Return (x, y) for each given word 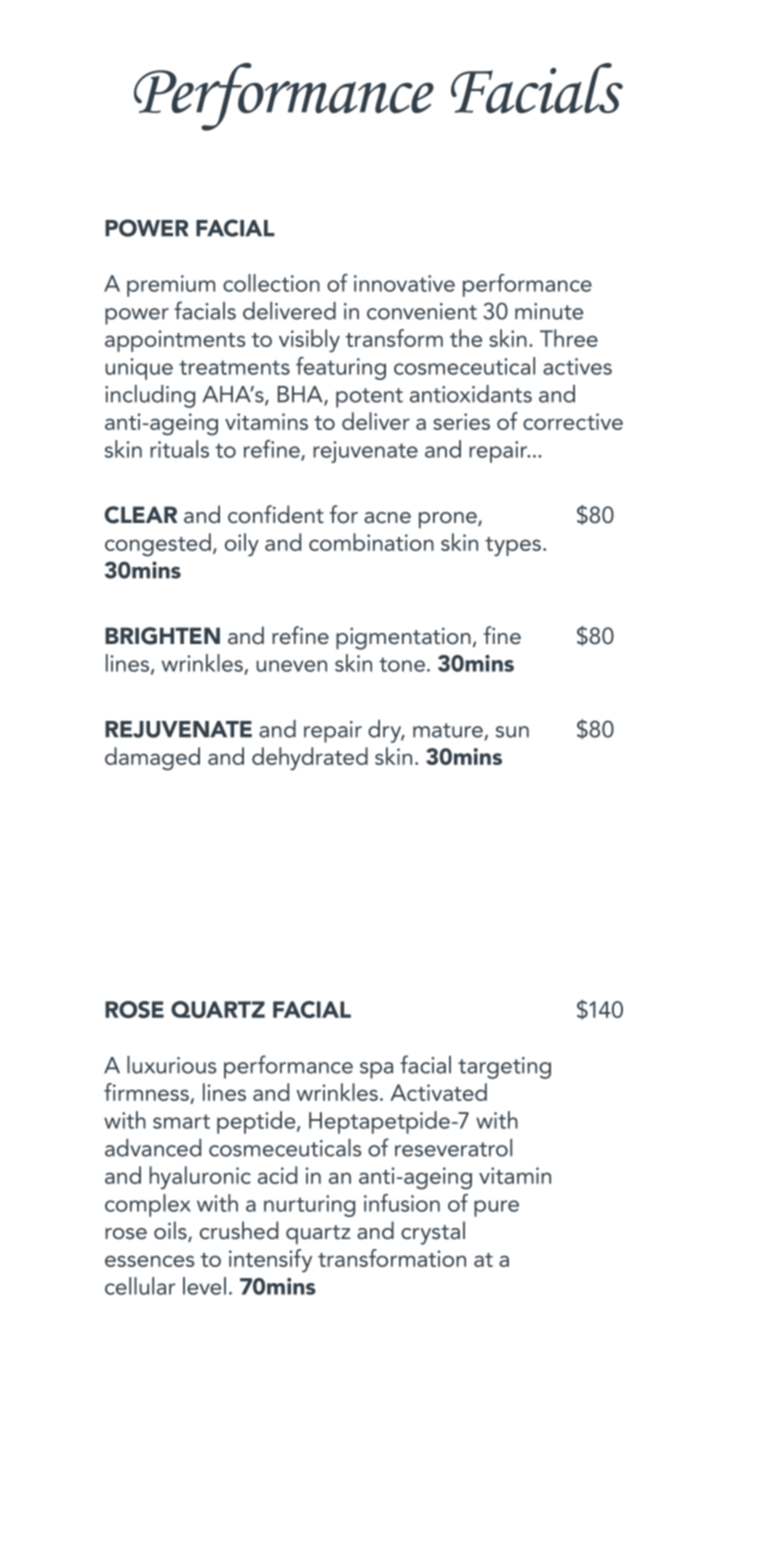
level (204, 1286)
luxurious (171, 1065)
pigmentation (403, 638)
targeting (504, 1068)
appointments (175, 341)
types (513, 547)
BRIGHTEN (162, 636)
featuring (341, 368)
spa (376, 1070)
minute (549, 311)
